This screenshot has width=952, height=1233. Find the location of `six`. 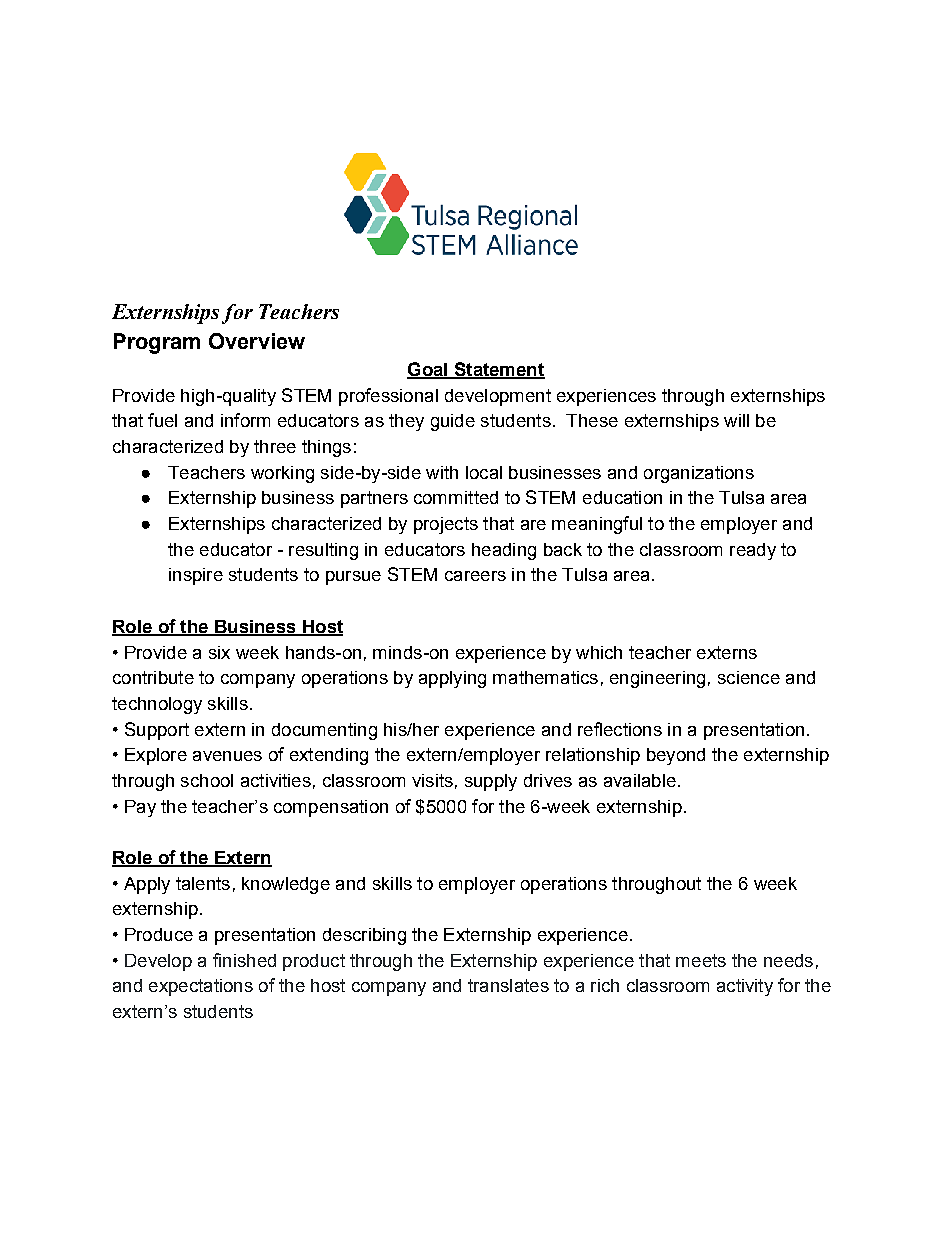

six is located at coordinates (219, 652).
